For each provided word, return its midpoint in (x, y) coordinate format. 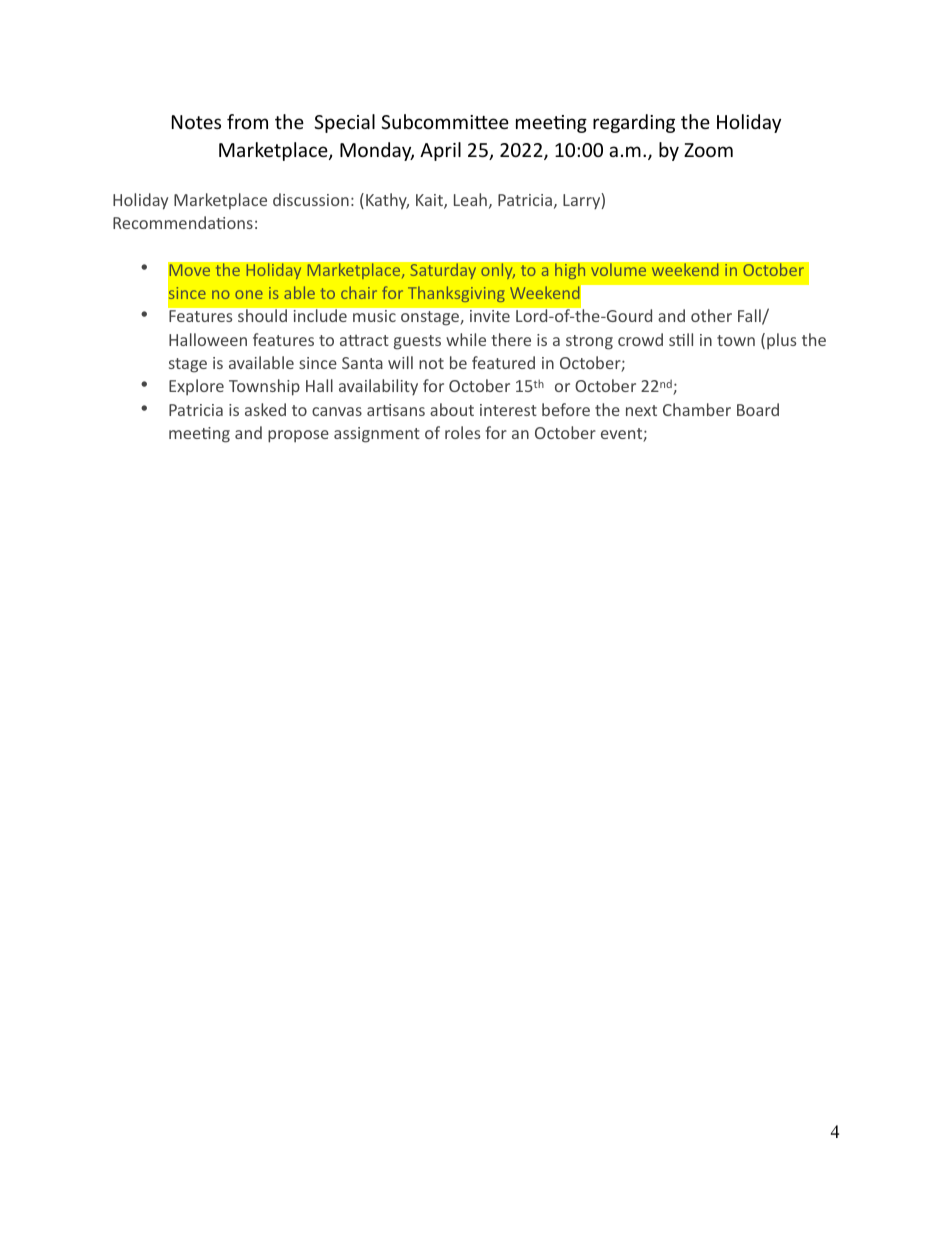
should (262, 315)
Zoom (708, 150)
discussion (311, 199)
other (711, 315)
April (440, 151)
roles (462, 432)
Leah (470, 199)
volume (619, 270)
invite (490, 316)
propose (298, 436)
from (247, 121)
